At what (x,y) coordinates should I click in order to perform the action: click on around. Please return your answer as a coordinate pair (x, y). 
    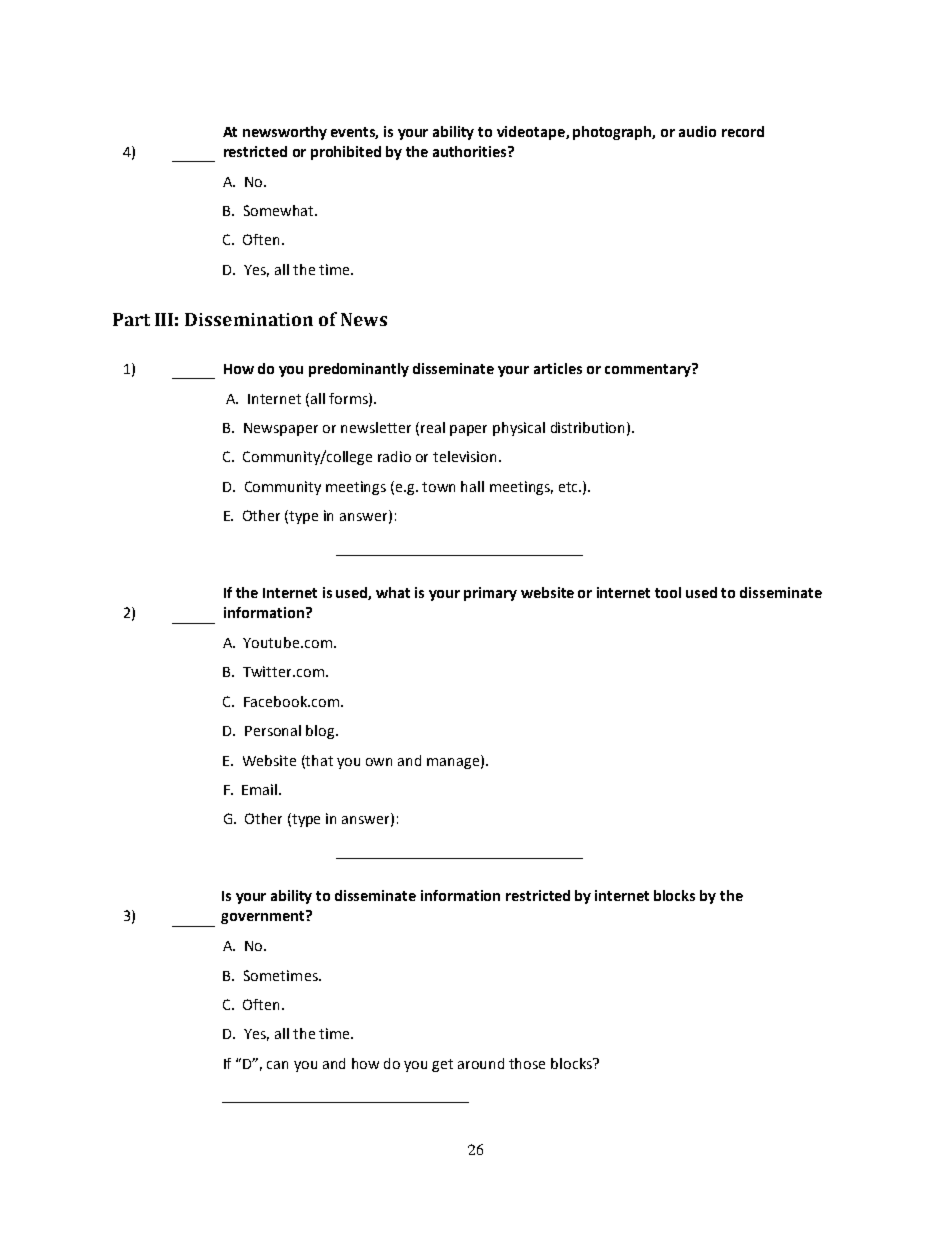
    Looking at the image, I should click on (481, 1063).
